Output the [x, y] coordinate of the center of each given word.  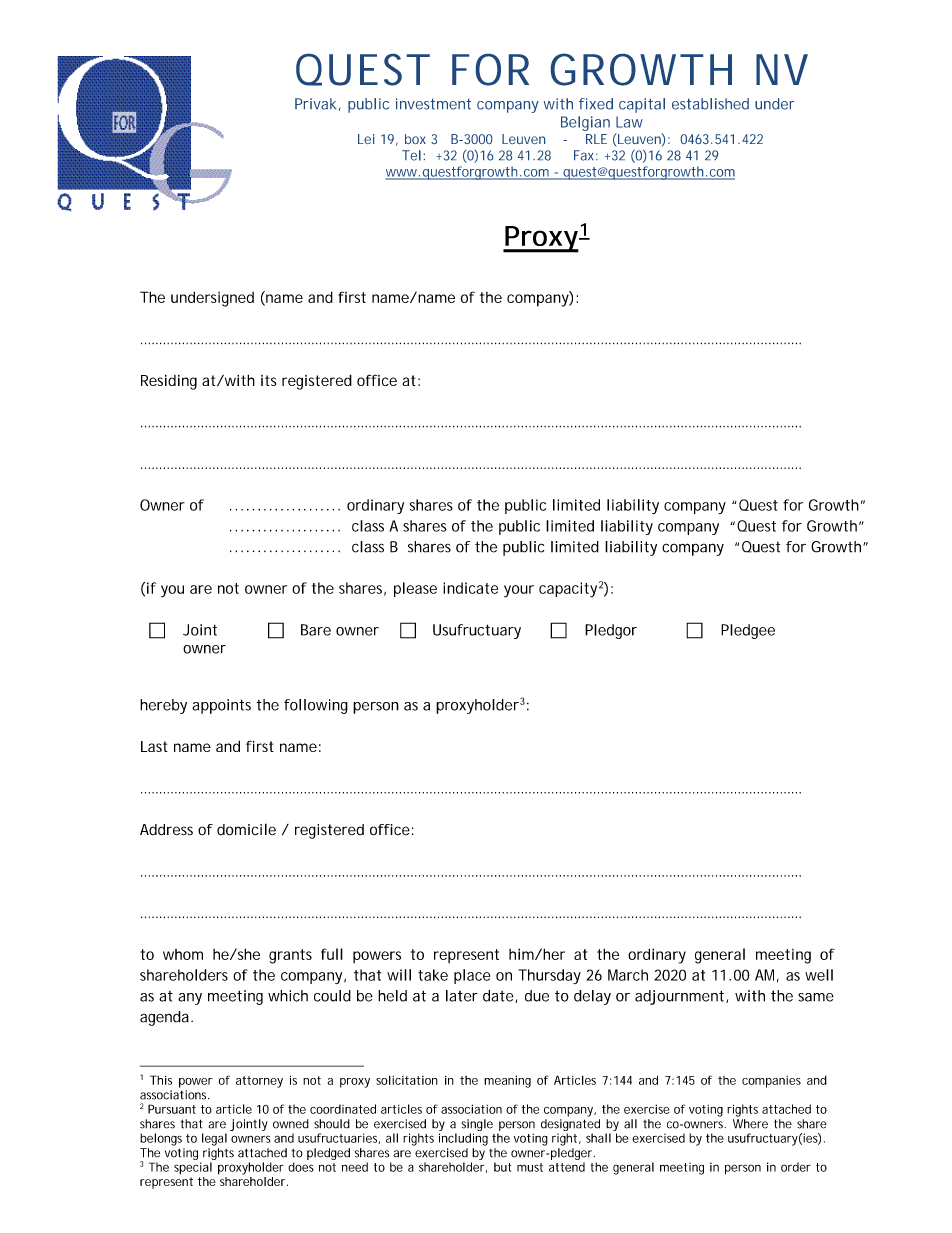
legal [214, 1139]
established [710, 104]
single [477, 1126]
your [519, 591]
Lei [366, 139]
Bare [316, 630]
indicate [470, 588]
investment [433, 104]
